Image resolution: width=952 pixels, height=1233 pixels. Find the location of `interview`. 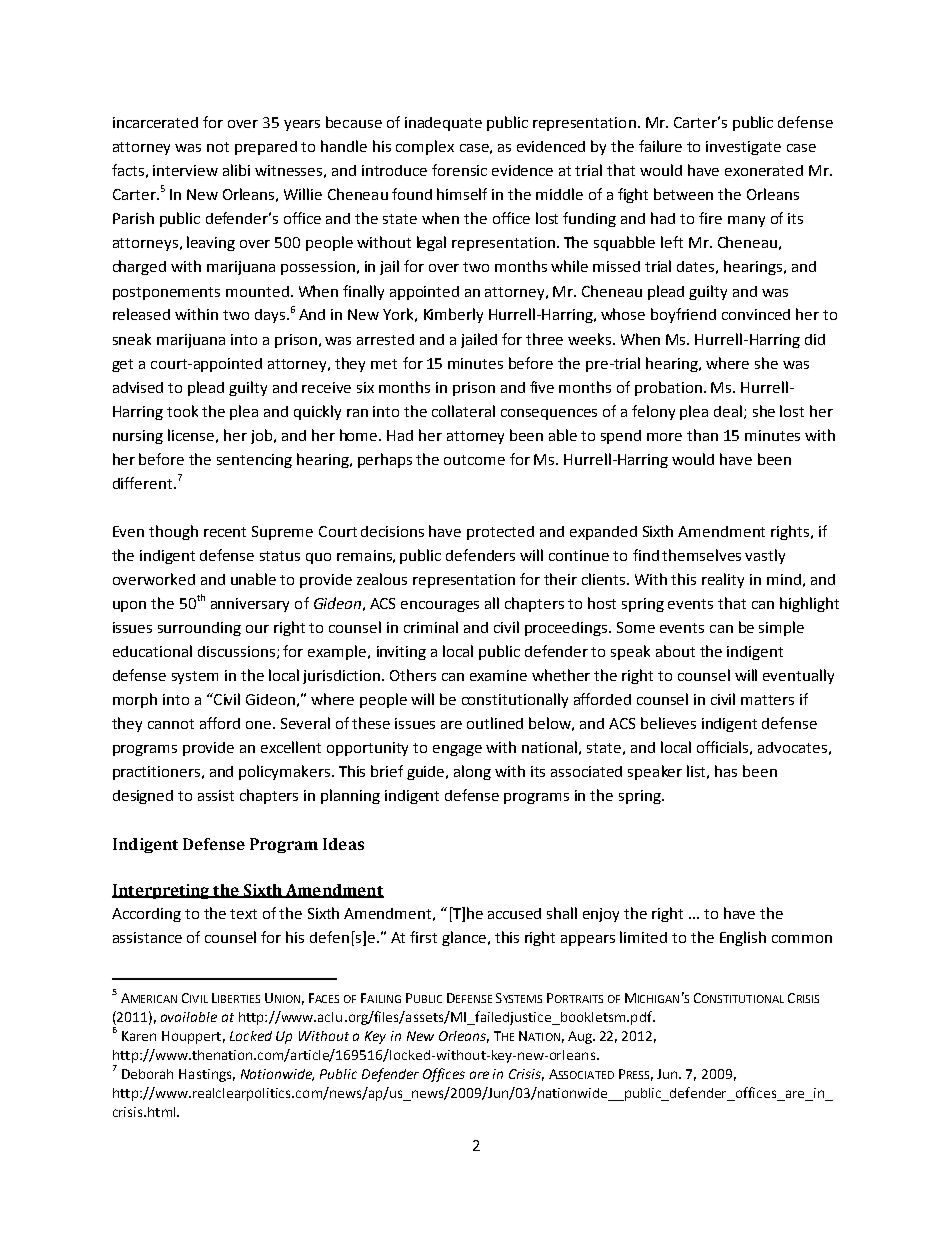

interview is located at coordinates (185, 170).
